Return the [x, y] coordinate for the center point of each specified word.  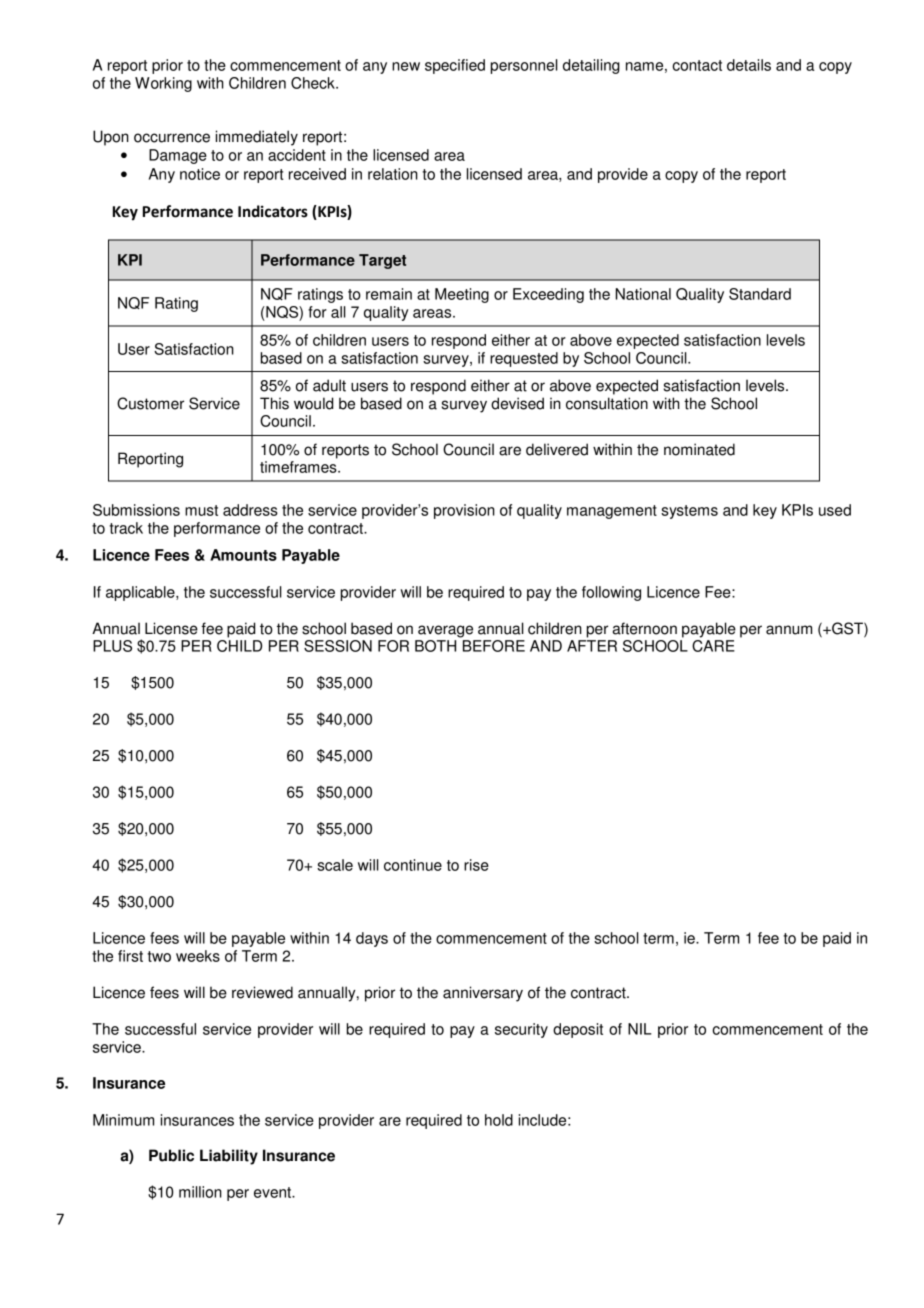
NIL [640, 1029]
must [201, 510]
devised [517, 403]
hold [499, 1120]
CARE [713, 646]
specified [455, 66]
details [749, 65]
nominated [699, 449]
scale [335, 865]
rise [476, 865]
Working [163, 84]
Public [171, 1155]
